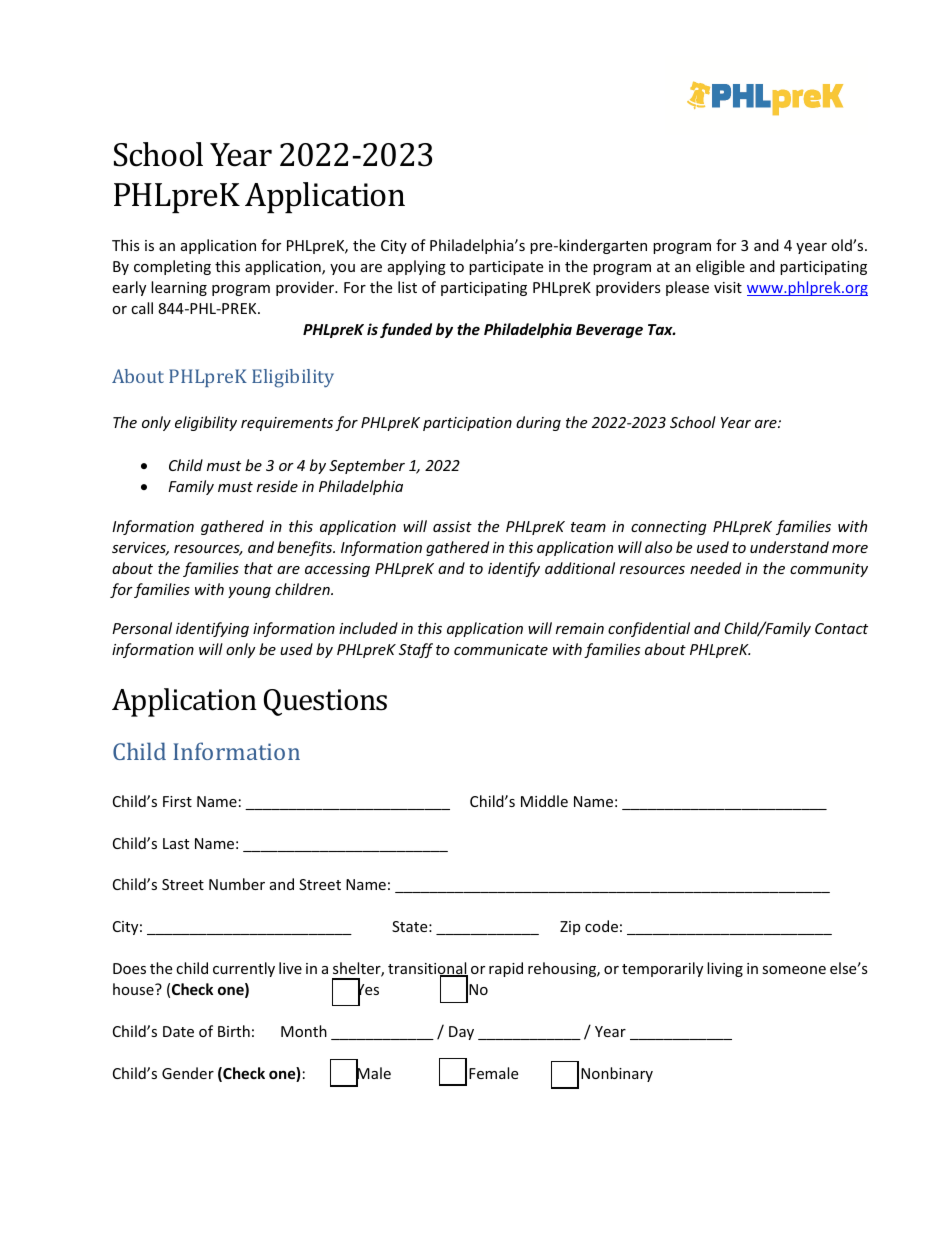 Image resolution: width=952 pixels, height=1233 pixels. Describe the element at coordinates (728, 287) in the page. I see `visit` at that location.
